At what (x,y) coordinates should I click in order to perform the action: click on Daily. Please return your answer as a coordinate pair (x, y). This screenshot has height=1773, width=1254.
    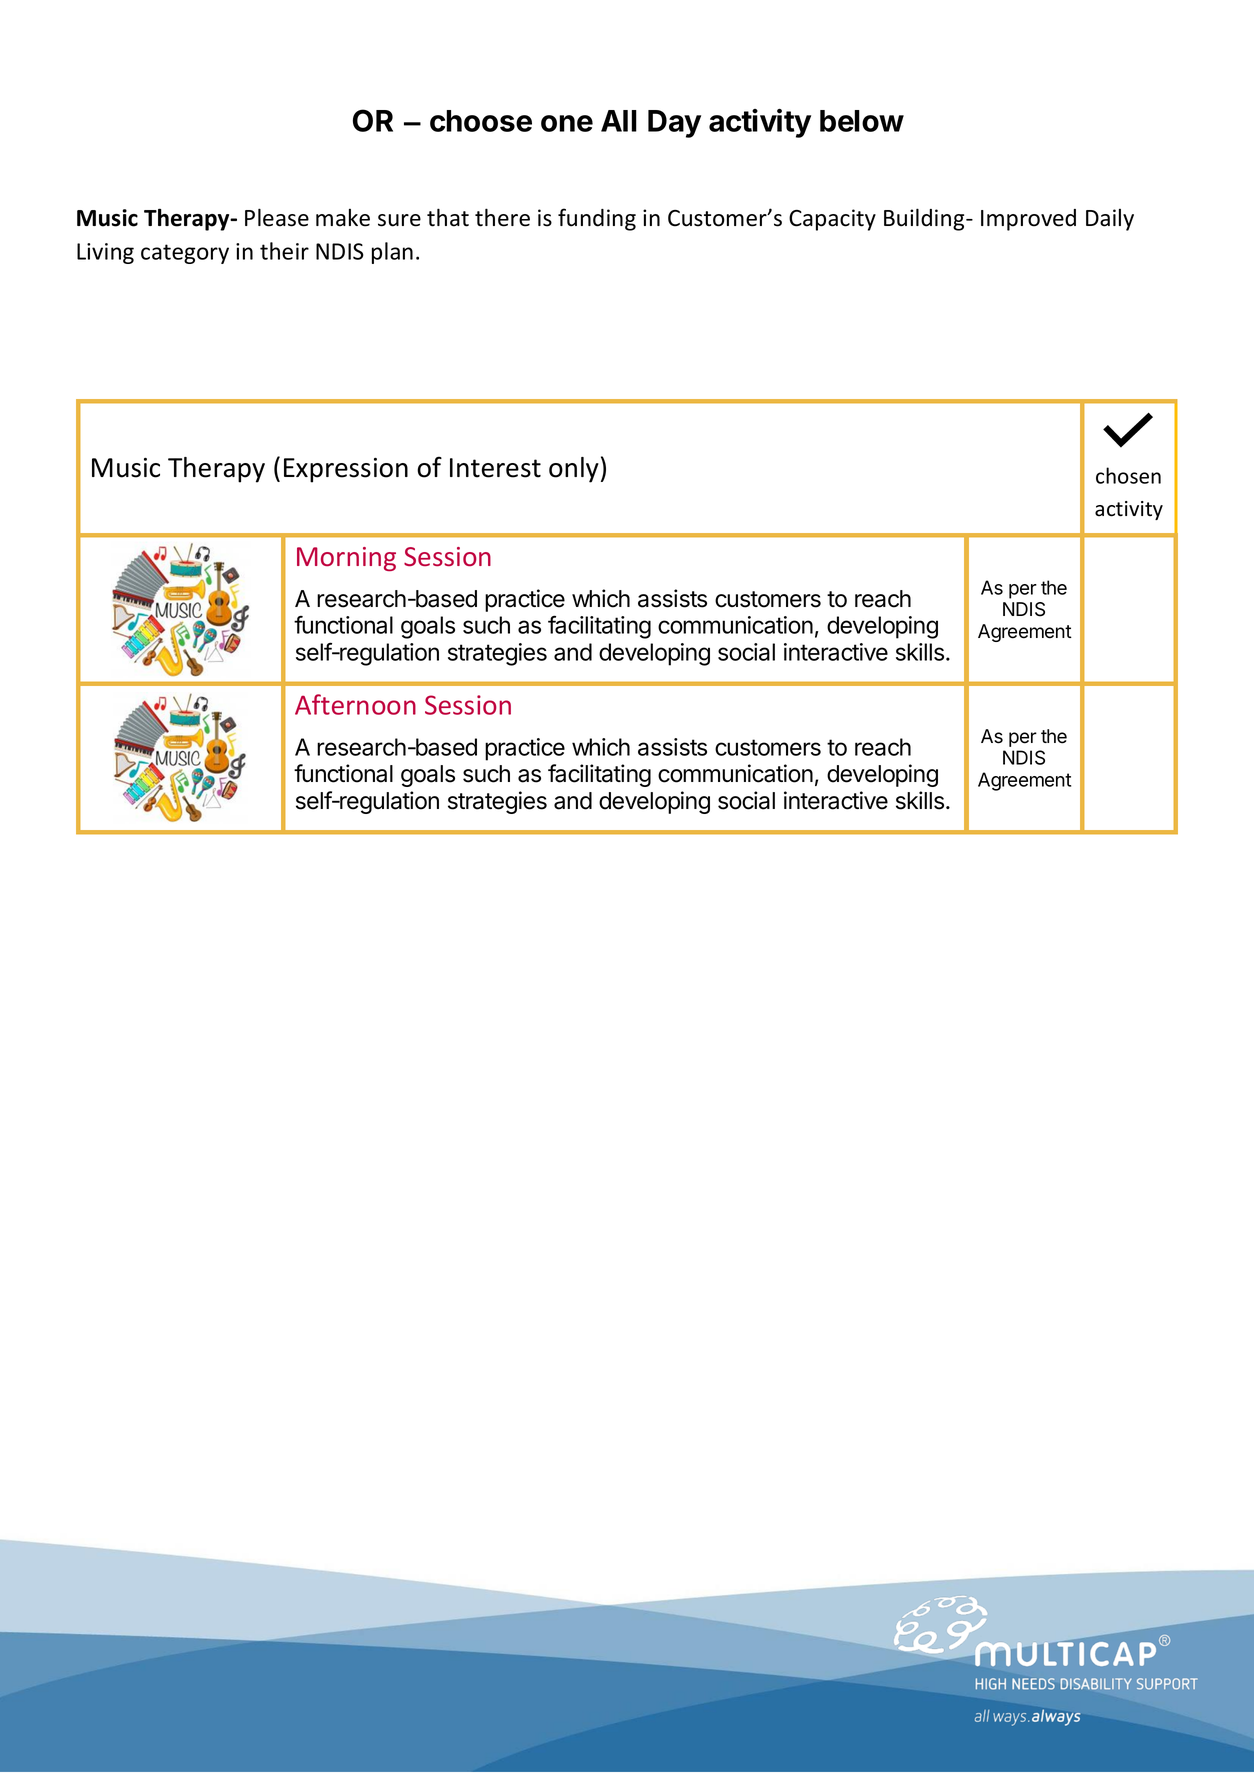
    Looking at the image, I should click on (1110, 220).
